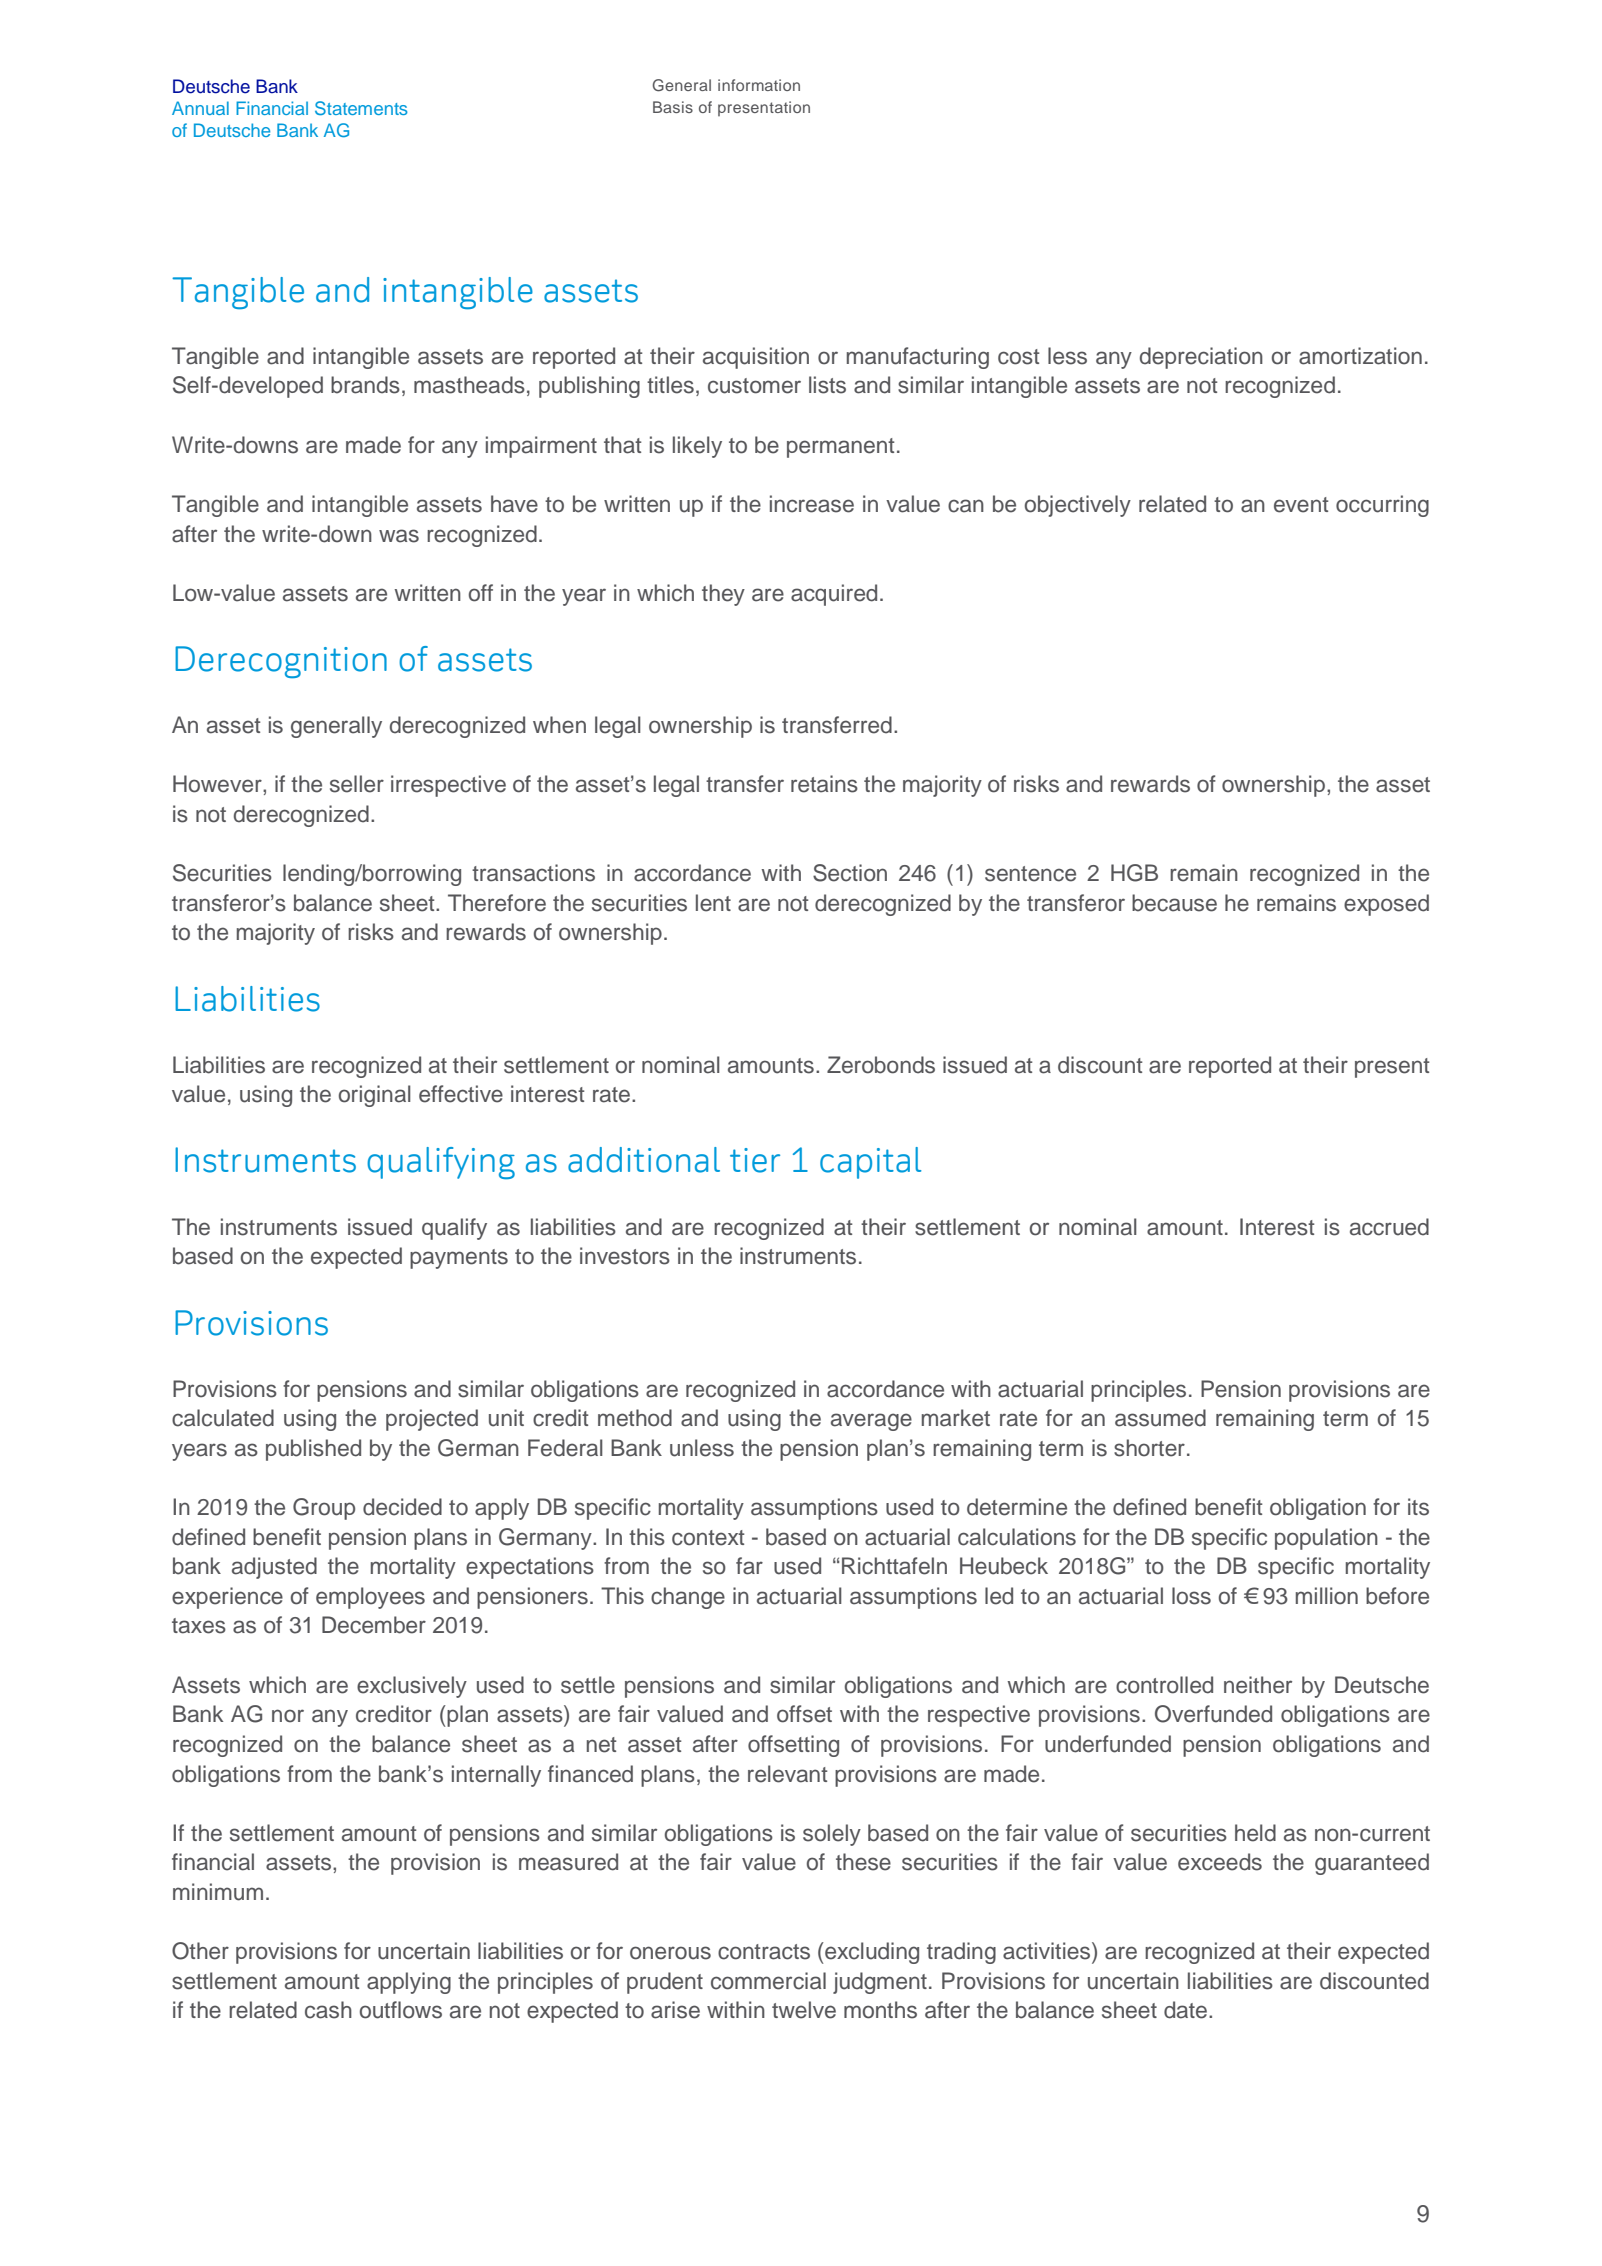  What do you see at coordinates (1174, 903) in the screenshot?
I see `because` at bounding box center [1174, 903].
